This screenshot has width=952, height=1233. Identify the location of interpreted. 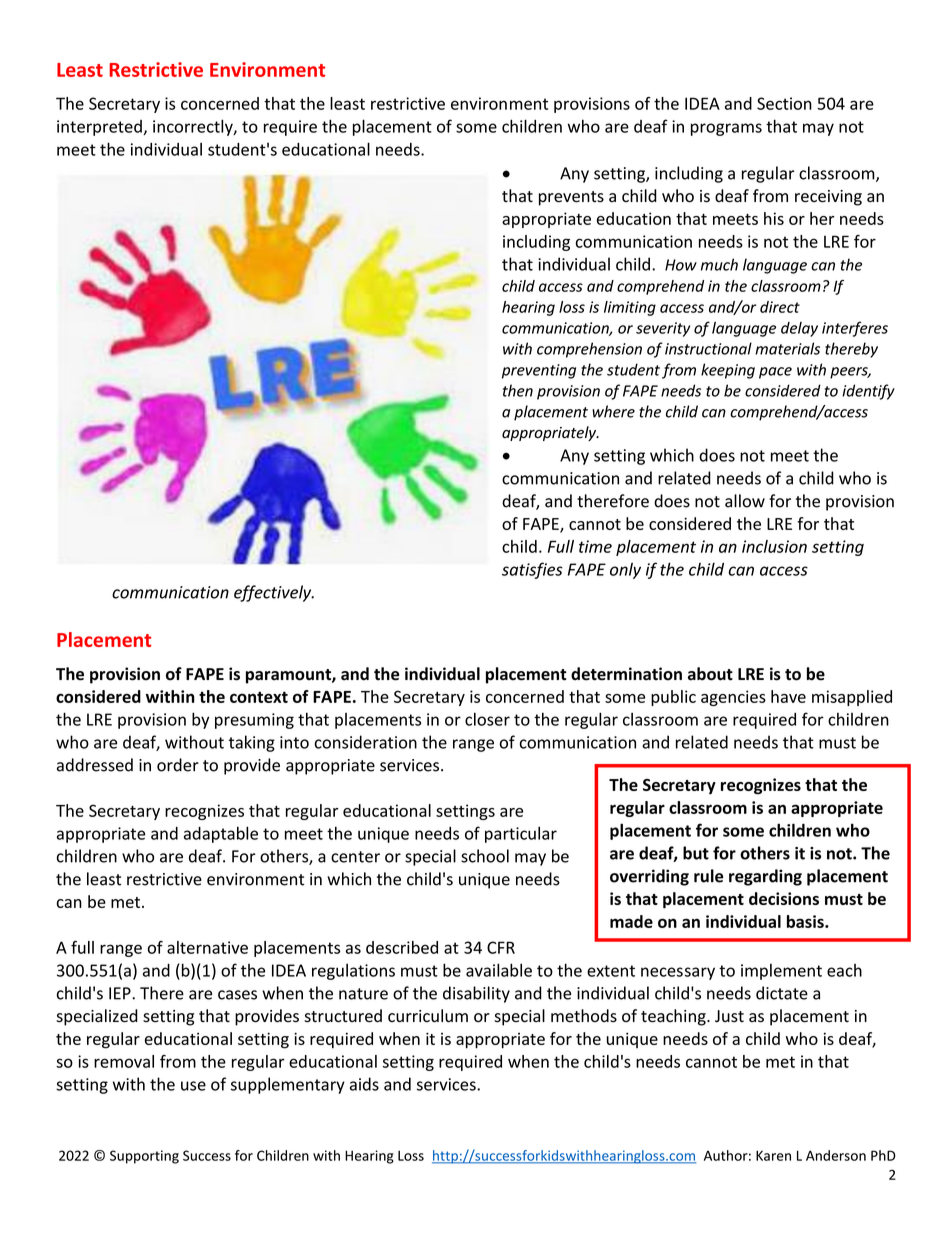
(100, 128).
